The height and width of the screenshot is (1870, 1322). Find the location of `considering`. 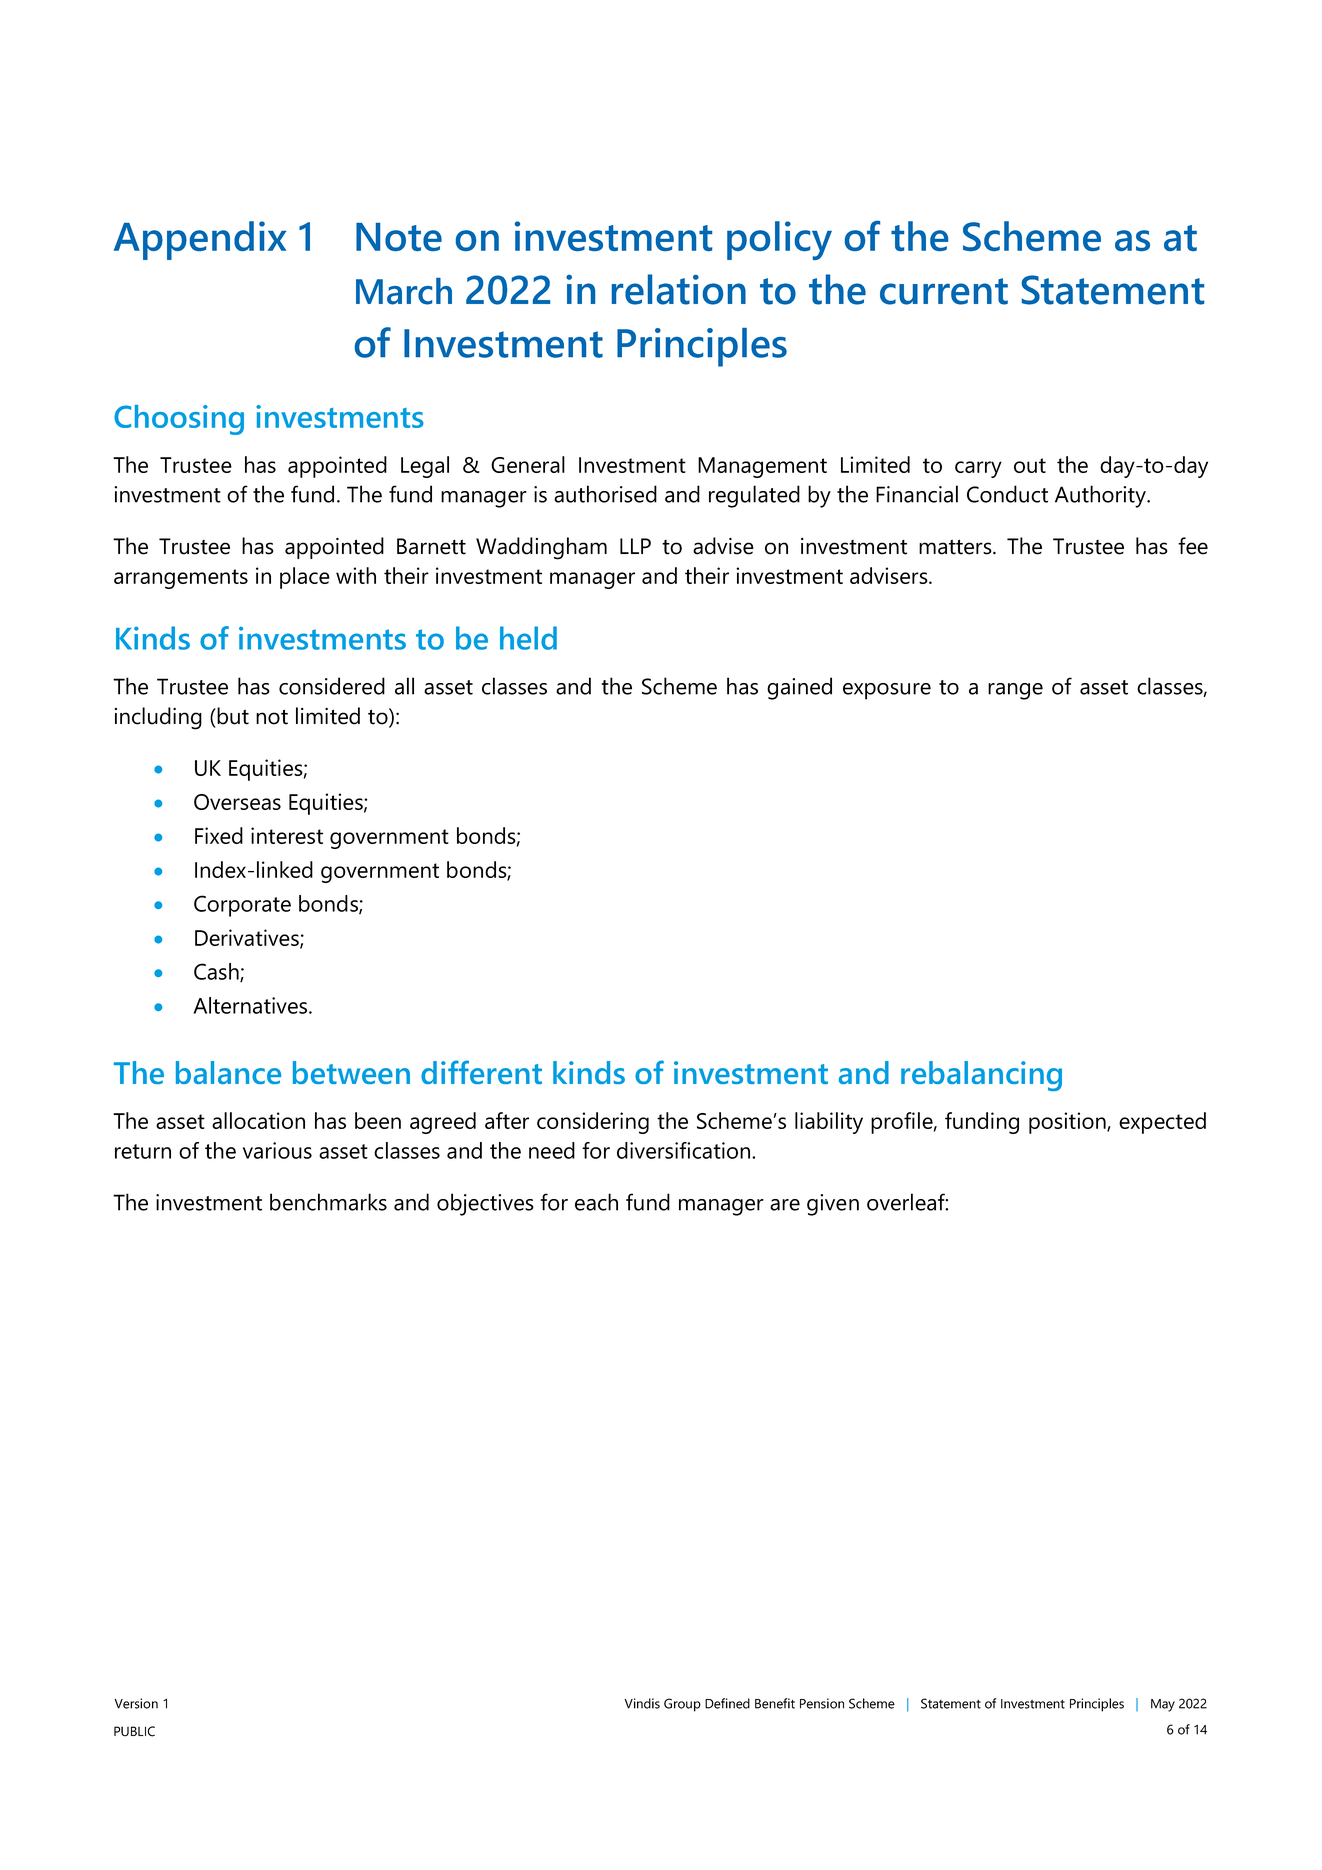

considering is located at coordinates (593, 1123).
